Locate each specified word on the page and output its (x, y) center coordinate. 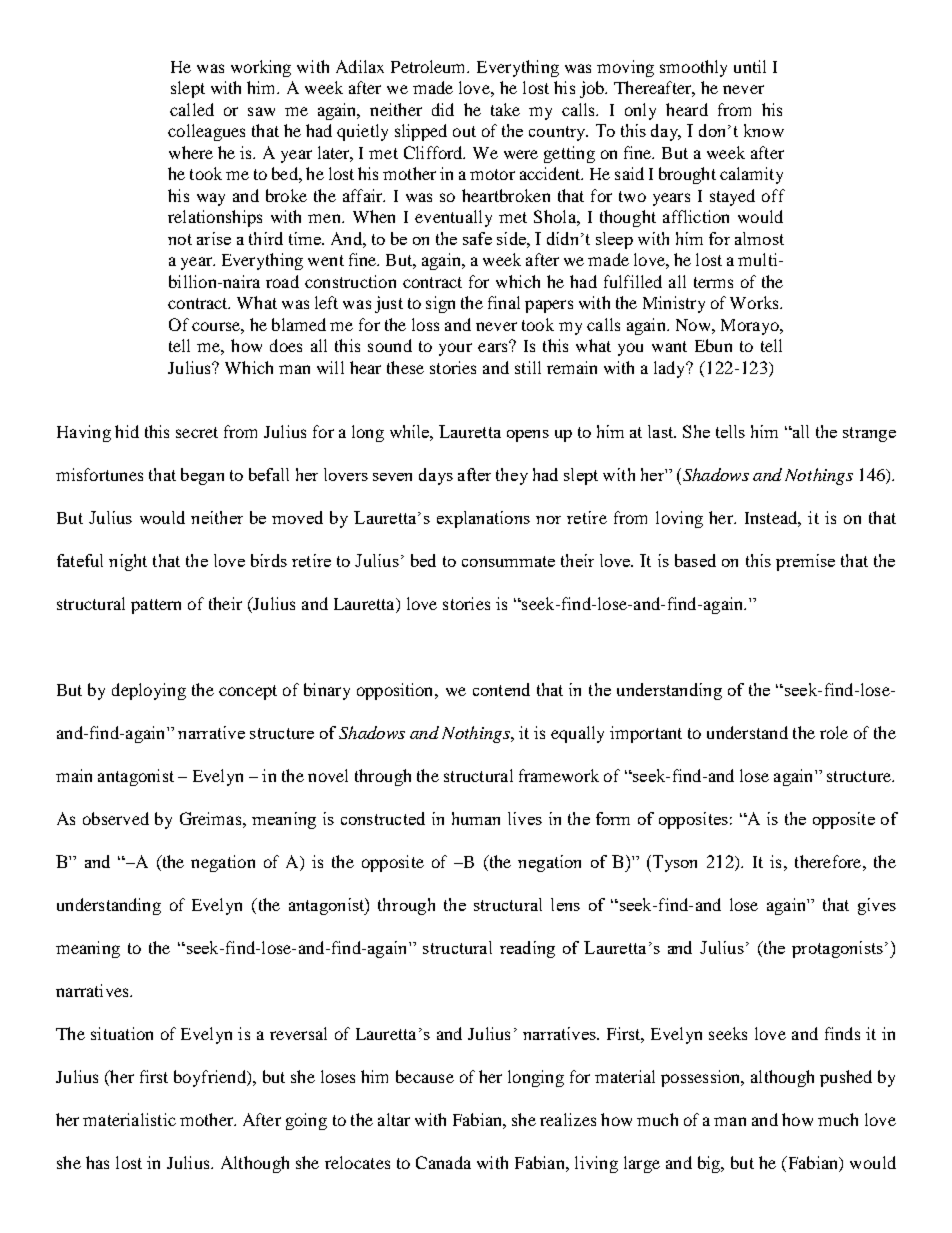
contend (501, 689)
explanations (483, 519)
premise (805, 562)
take (505, 109)
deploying (149, 691)
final (504, 302)
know (764, 130)
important (646, 734)
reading (527, 949)
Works (755, 302)
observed (116, 818)
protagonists (837, 949)
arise (214, 238)
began (202, 476)
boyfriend (211, 1078)
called (192, 109)
